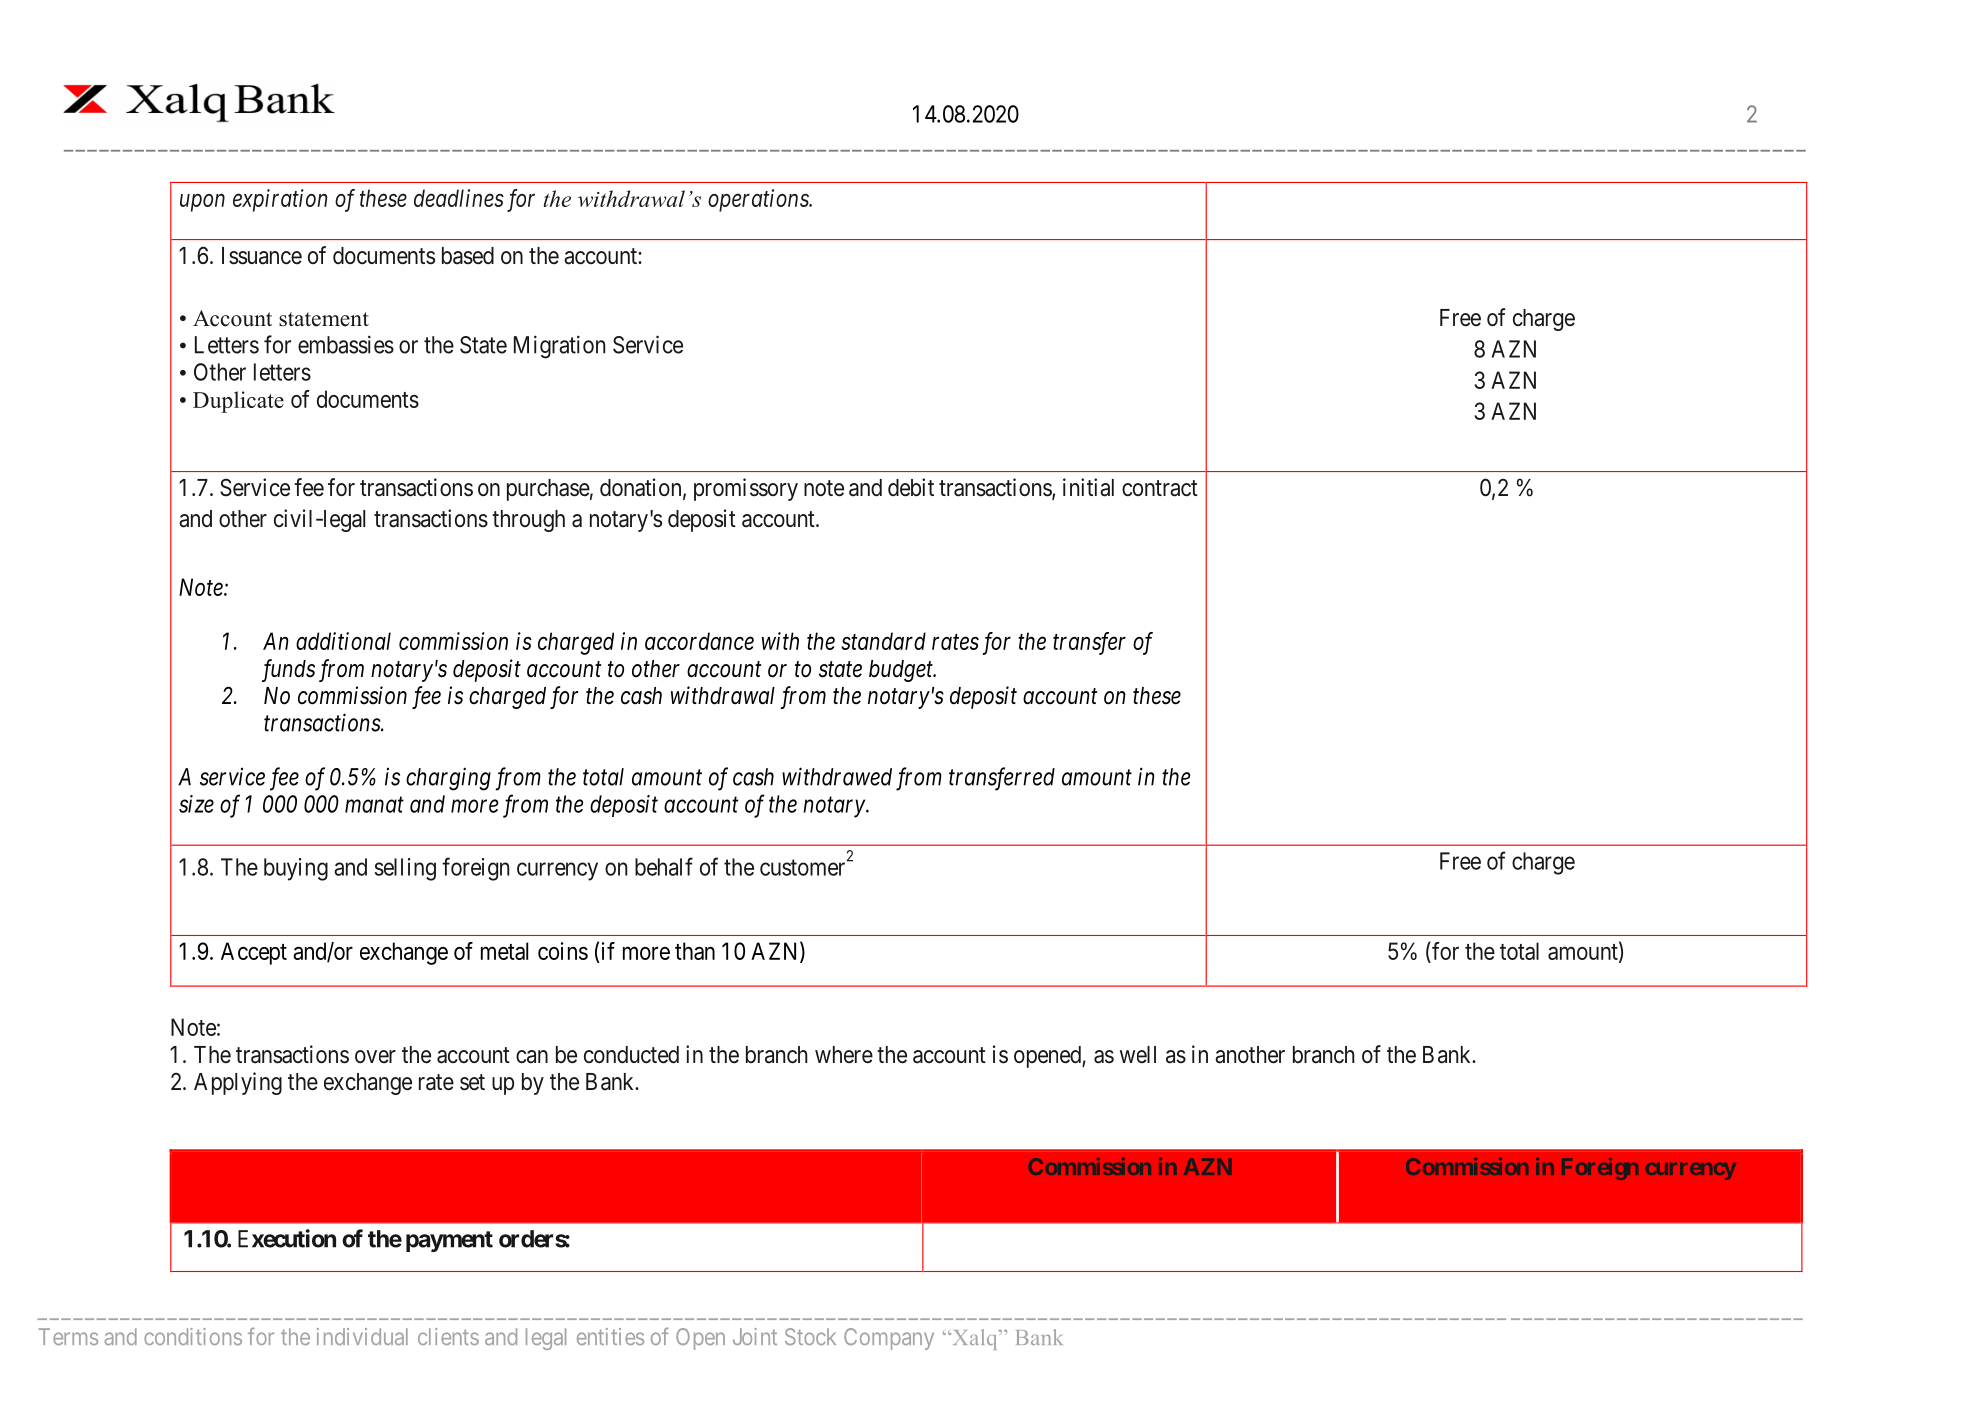  I want to click on entities, so click(610, 1336).
